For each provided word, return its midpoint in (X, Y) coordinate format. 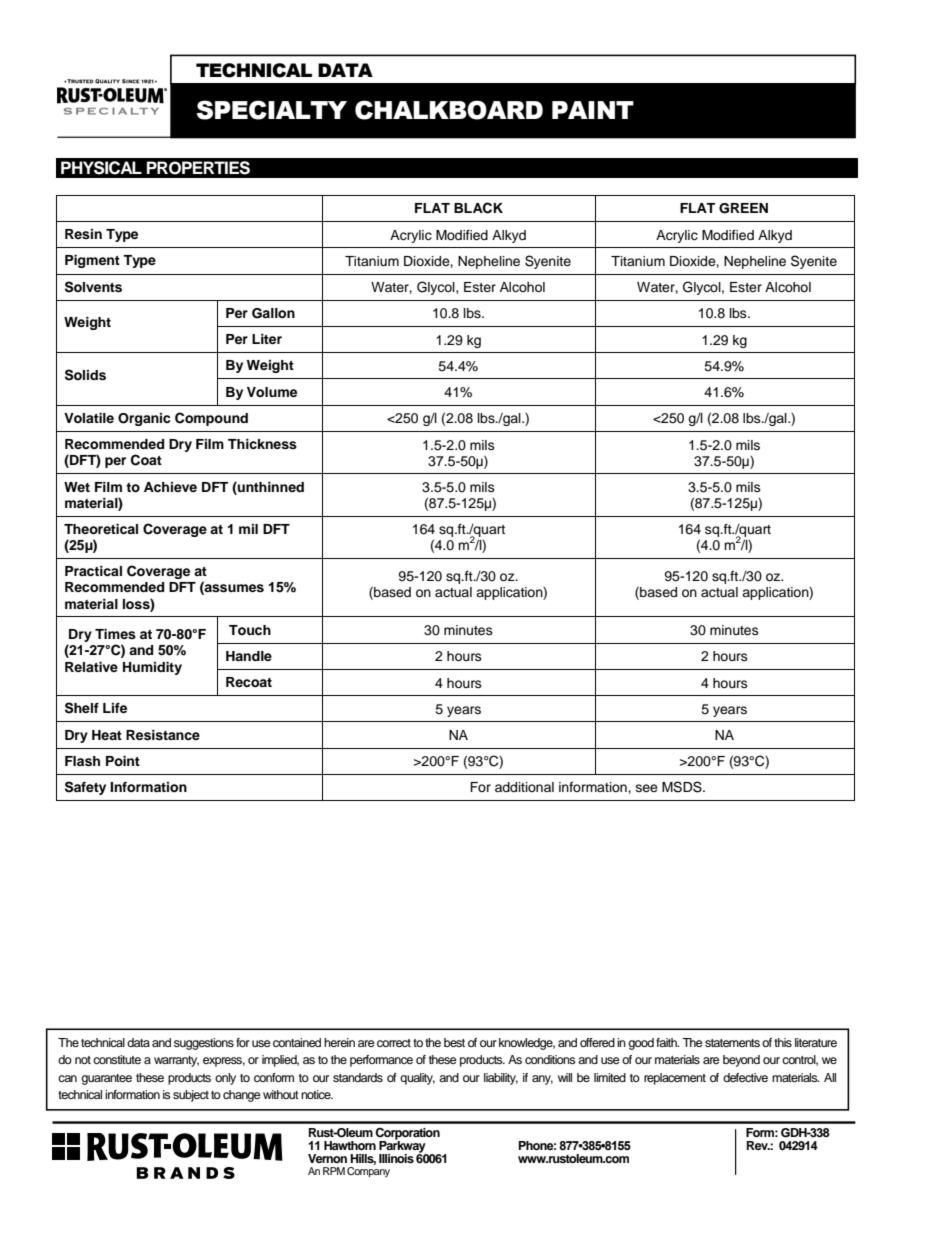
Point (123, 761)
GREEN (743, 208)
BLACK (478, 208)
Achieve (170, 487)
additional (524, 787)
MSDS (683, 787)
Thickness (262, 444)
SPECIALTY (271, 110)
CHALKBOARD (449, 110)
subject (191, 1096)
